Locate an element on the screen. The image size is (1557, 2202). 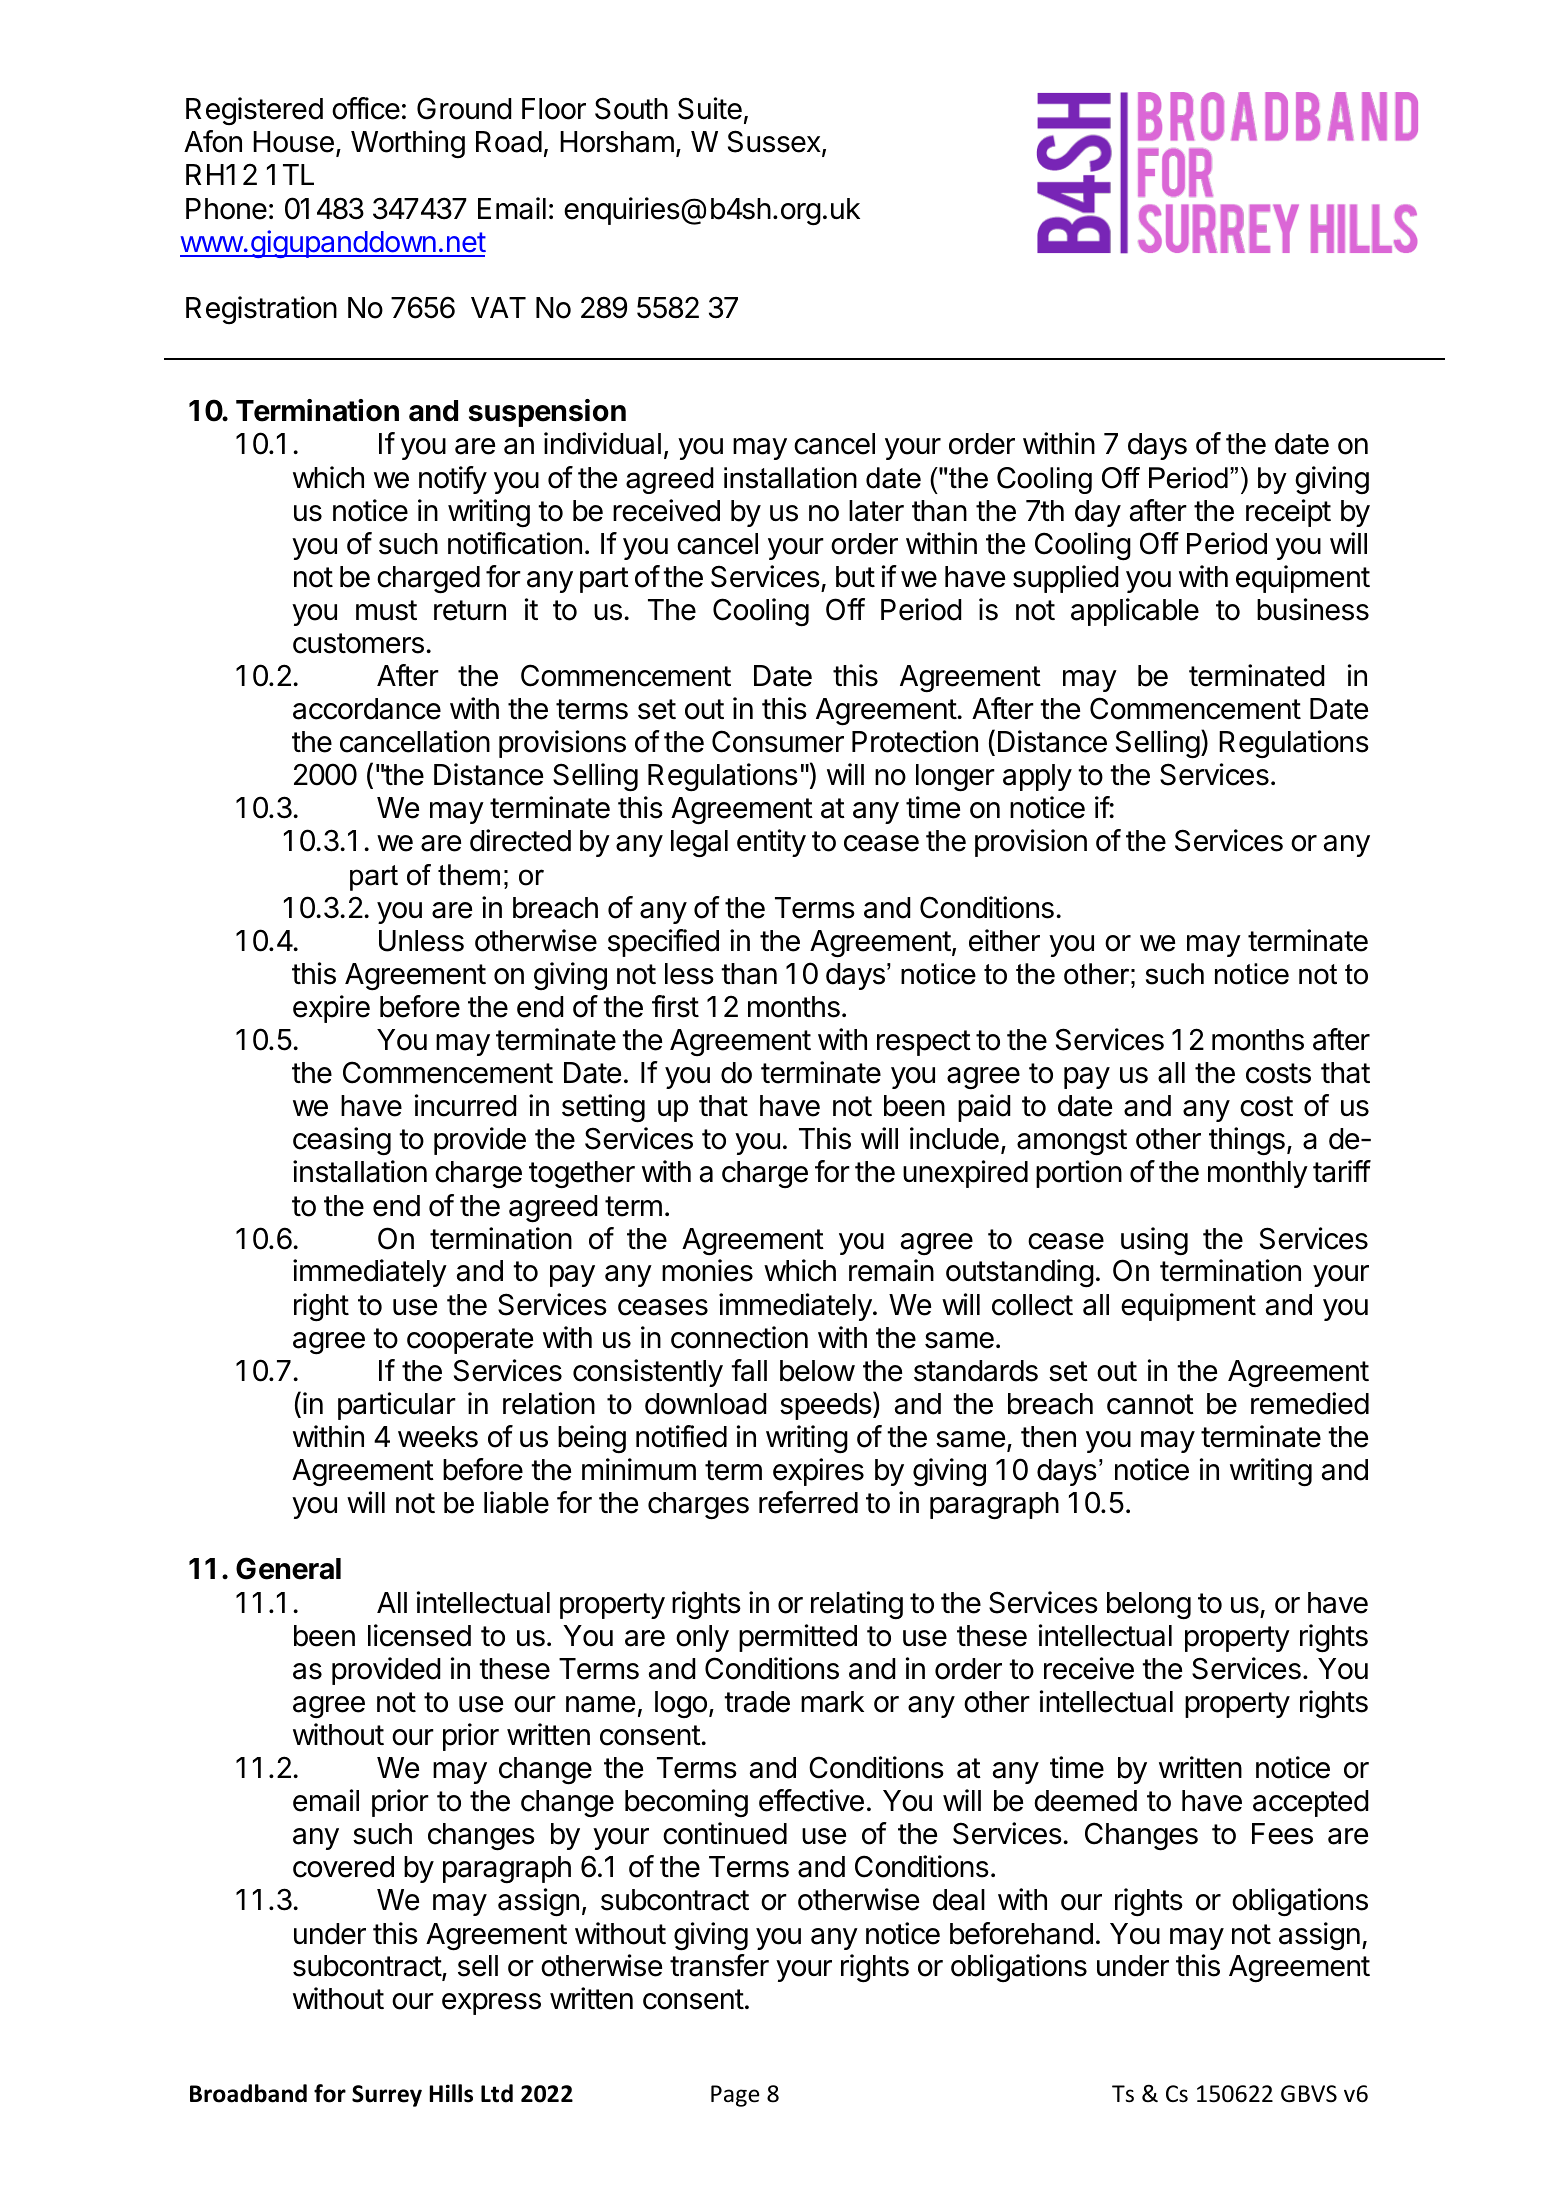
but is located at coordinates (855, 577).
